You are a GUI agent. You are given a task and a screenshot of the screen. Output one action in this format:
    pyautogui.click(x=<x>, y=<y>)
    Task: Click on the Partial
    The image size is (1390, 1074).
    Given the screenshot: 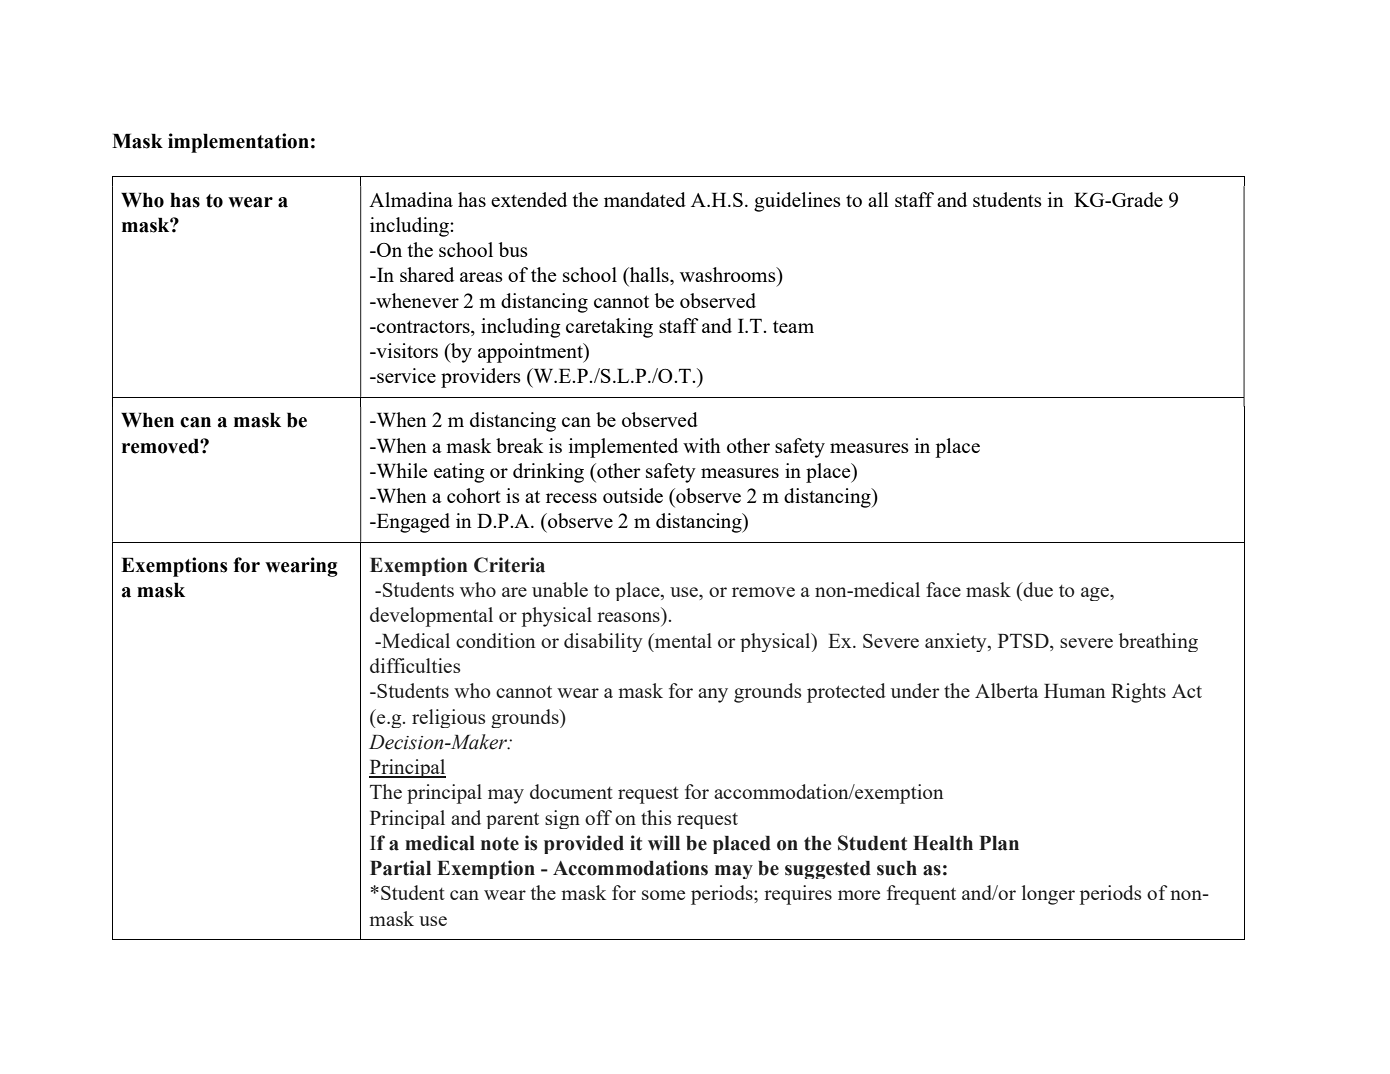 What is the action you would take?
    pyautogui.click(x=400, y=868)
